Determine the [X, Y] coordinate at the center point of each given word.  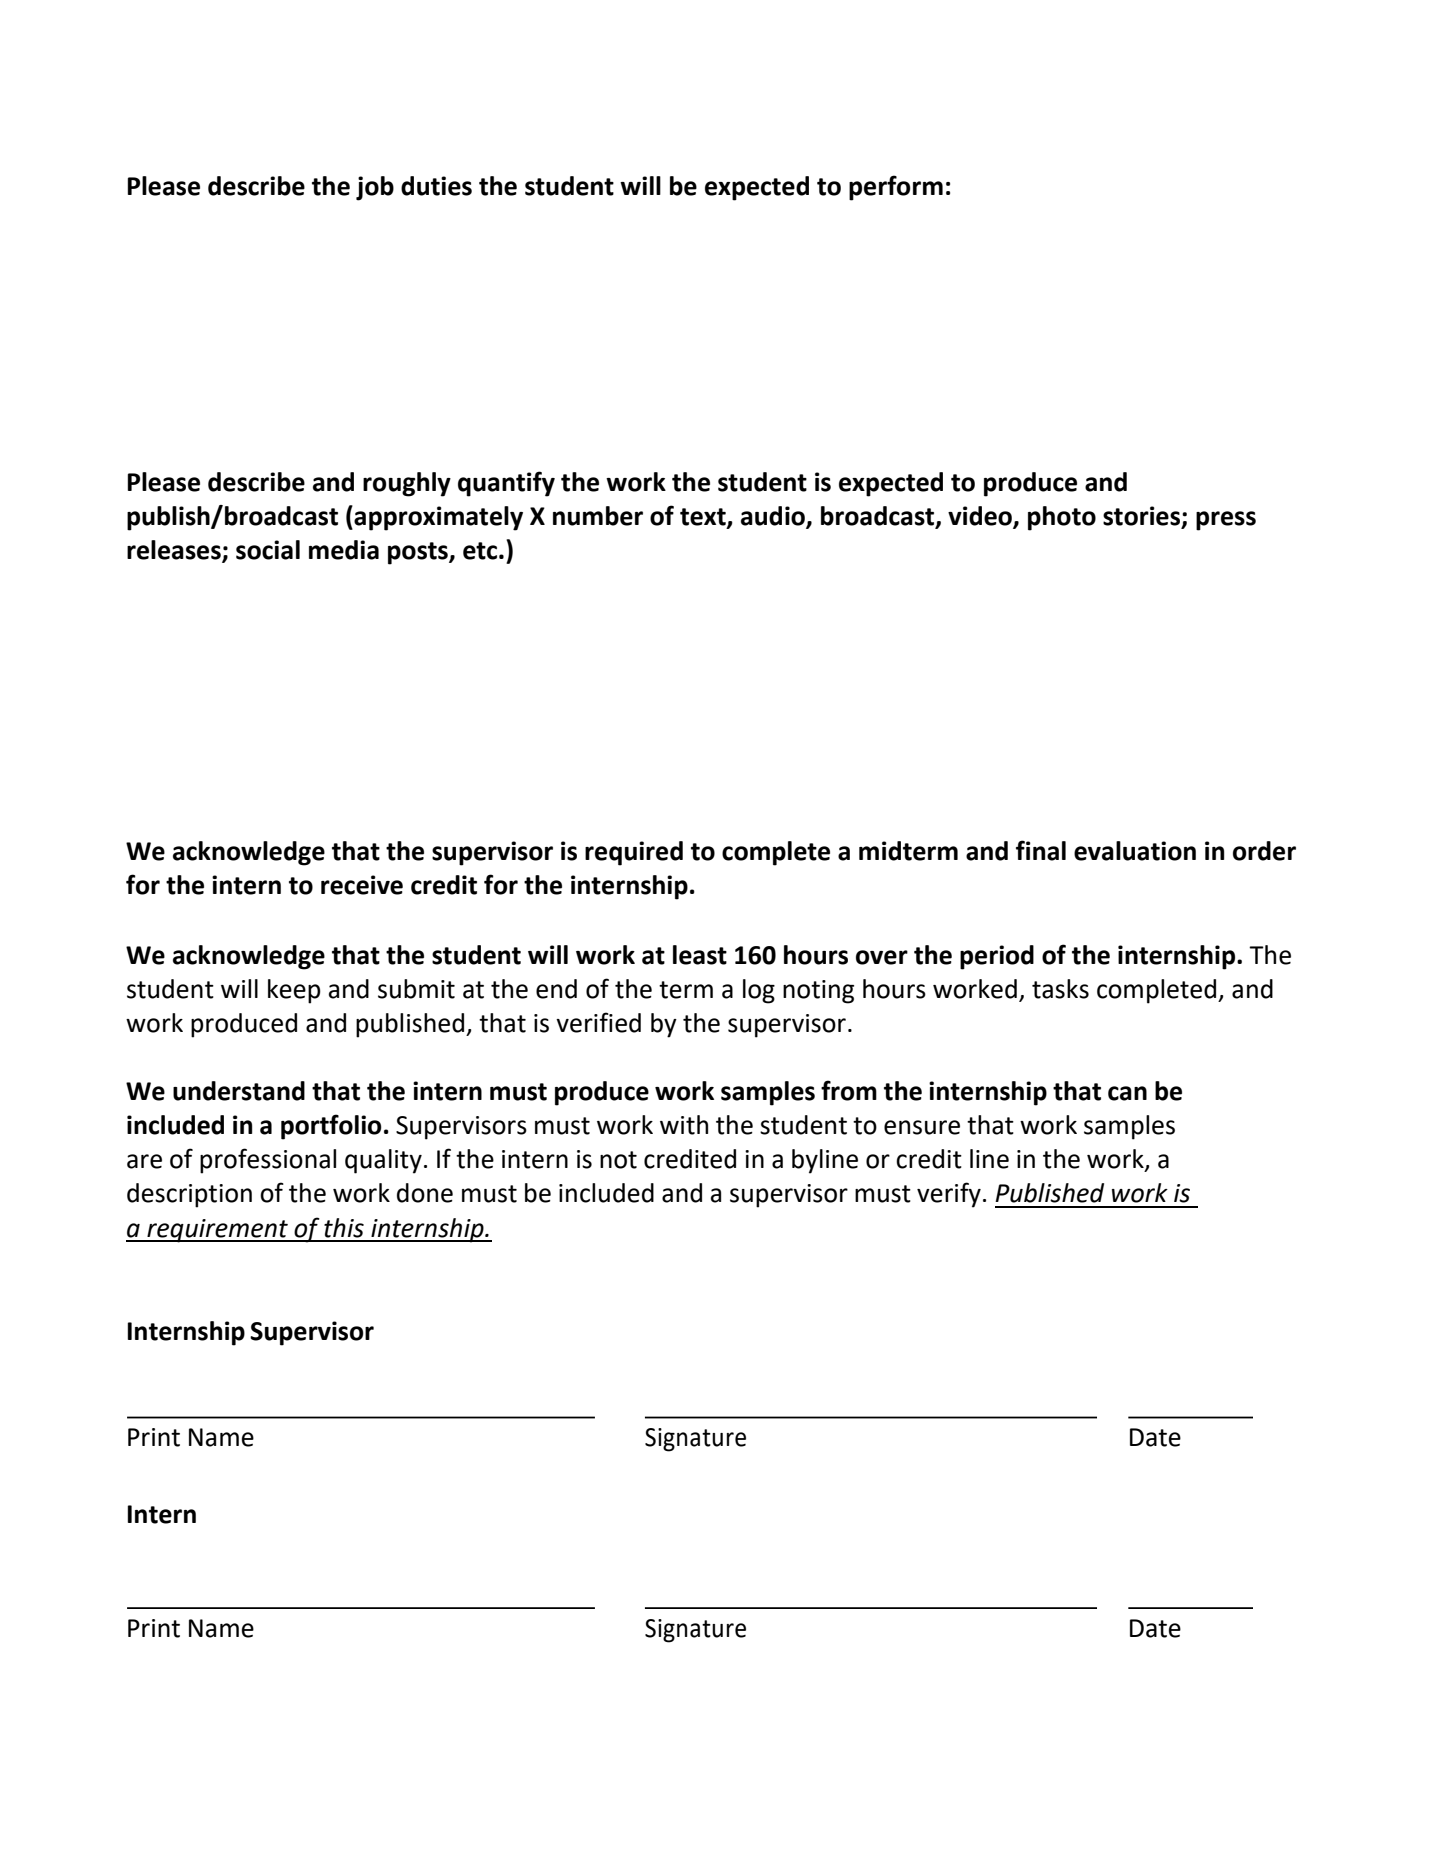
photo [1062, 518]
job [375, 188]
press [1226, 521]
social [268, 550]
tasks [1060, 989]
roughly [407, 484]
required [634, 853]
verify [949, 1195]
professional [268, 1161]
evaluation [1135, 851]
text [704, 518]
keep [294, 991]
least [700, 955]
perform [896, 188]
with [684, 1125]
